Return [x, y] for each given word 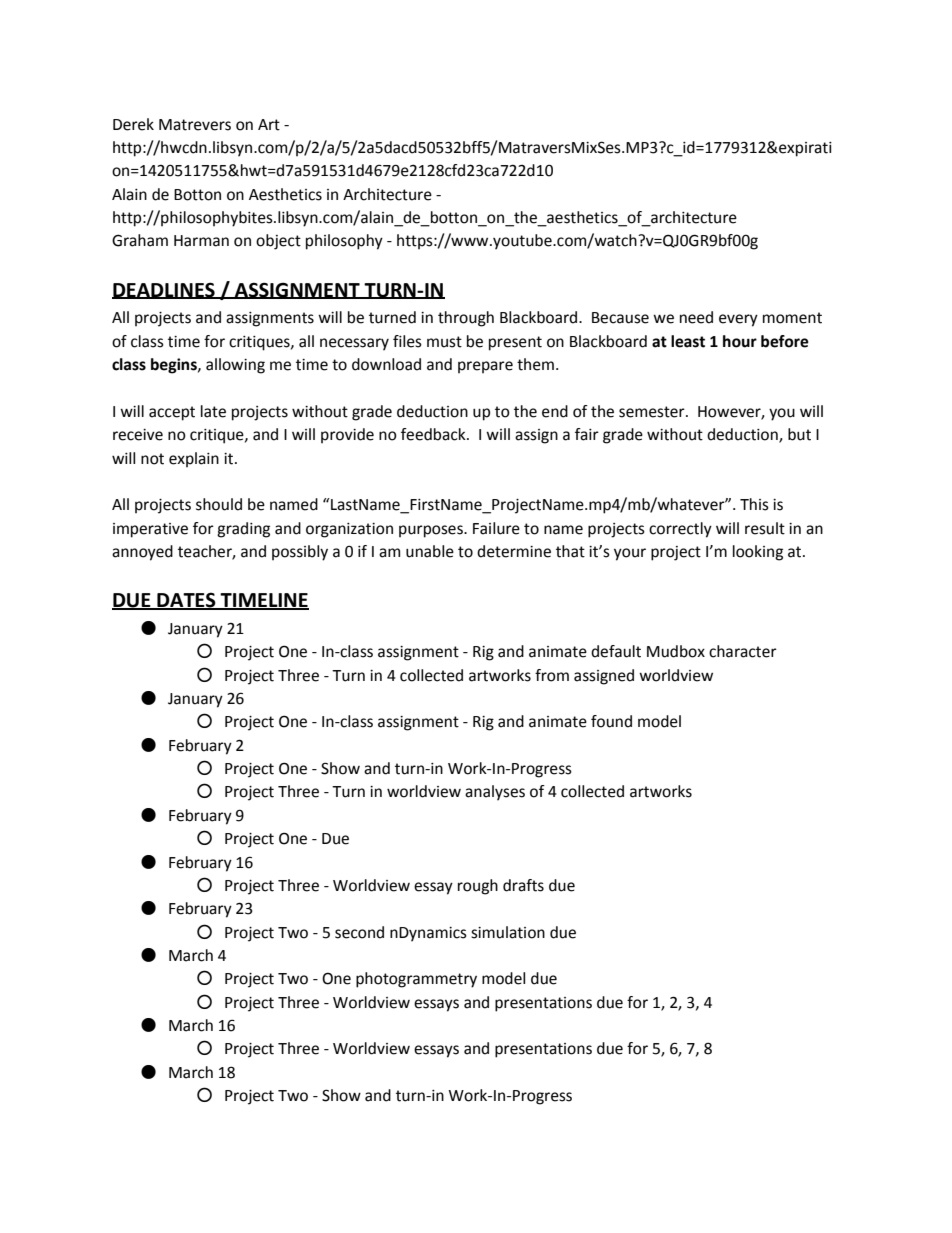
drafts [523, 885]
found [611, 721]
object [278, 242]
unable [430, 551]
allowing [235, 366]
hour [740, 341]
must [444, 342]
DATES [186, 601]
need [696, 317]
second [359, 932]
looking [758, 553]
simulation [508, 932]
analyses [495, 793]
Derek [133, 124]
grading [243, 530]
